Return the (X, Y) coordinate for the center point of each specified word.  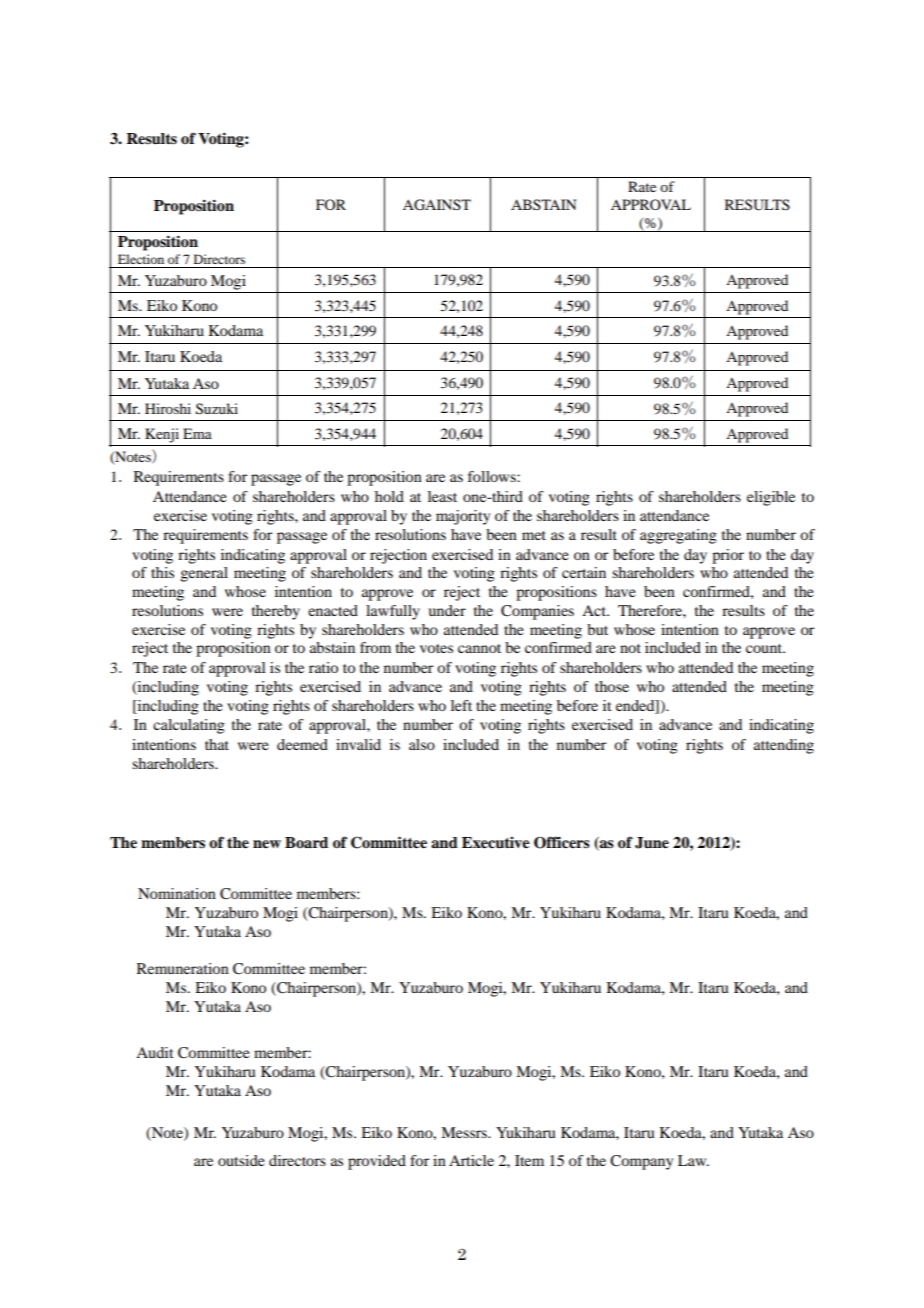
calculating (189, 726)
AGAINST (437, 205)
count (765, 648)
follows (493, 476)
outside (241, 1160)
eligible (771, 498)
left (461, 705)
